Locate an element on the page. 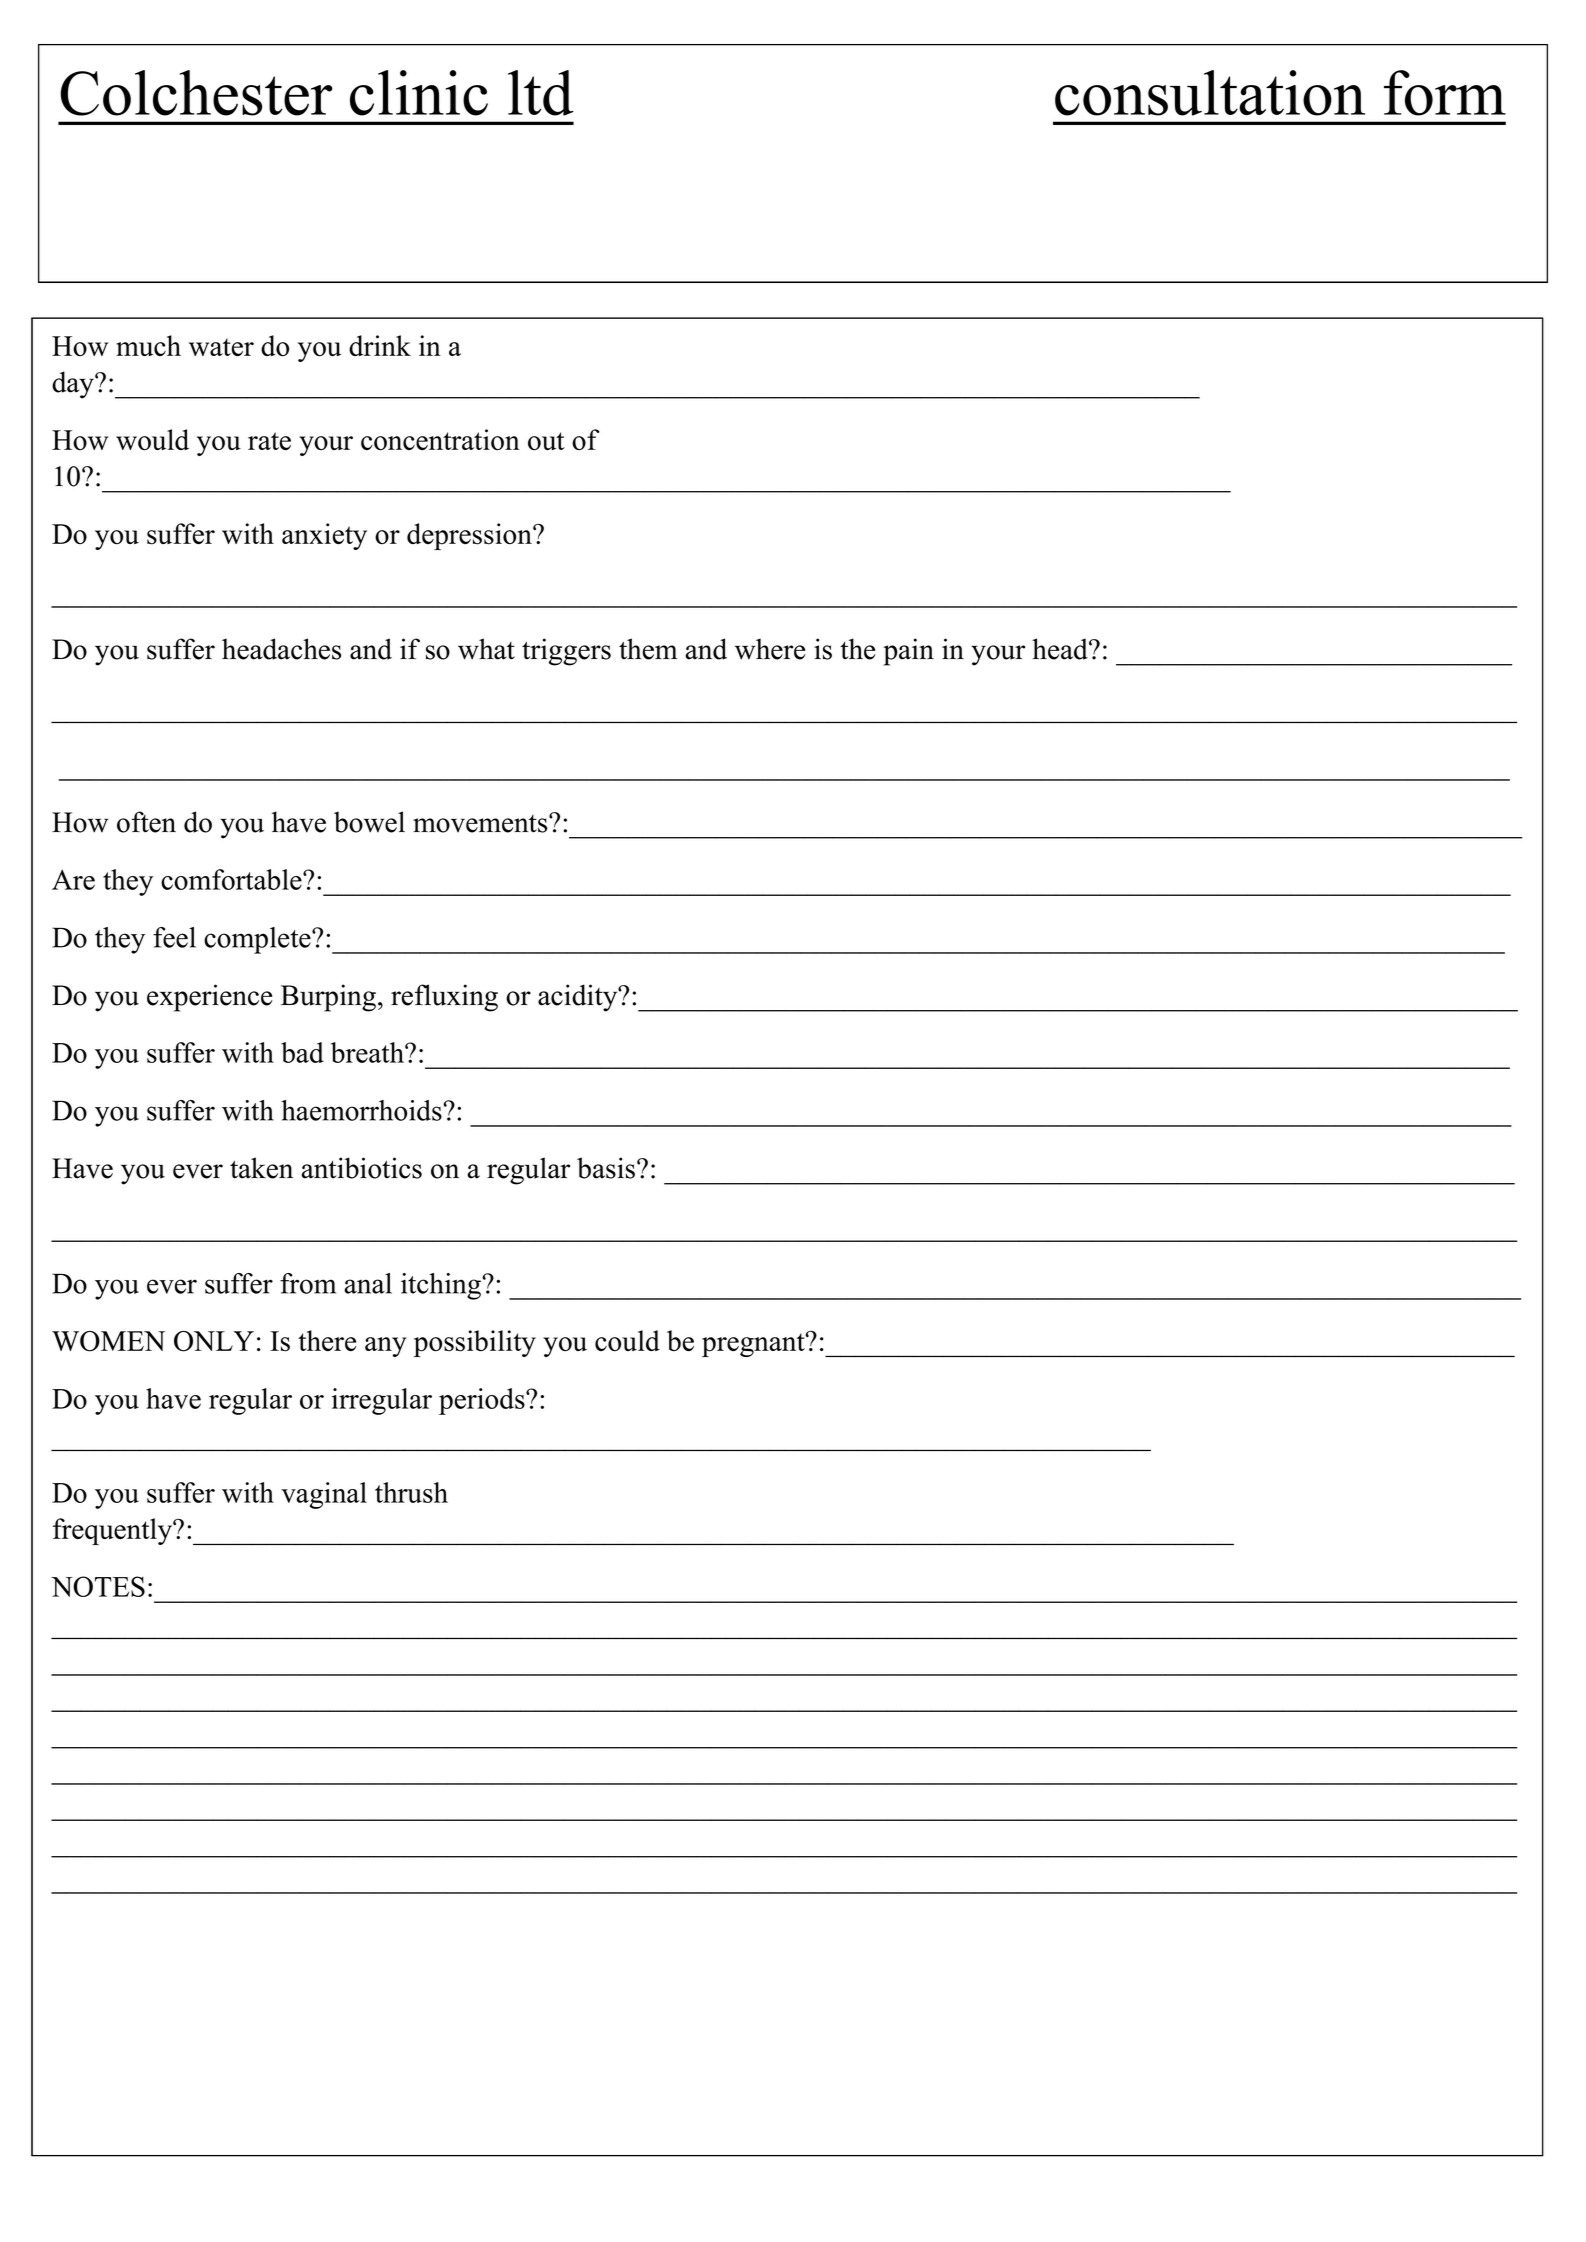 This document has height=2242, width=1586. taken is located at coordinates (261, 1168).
